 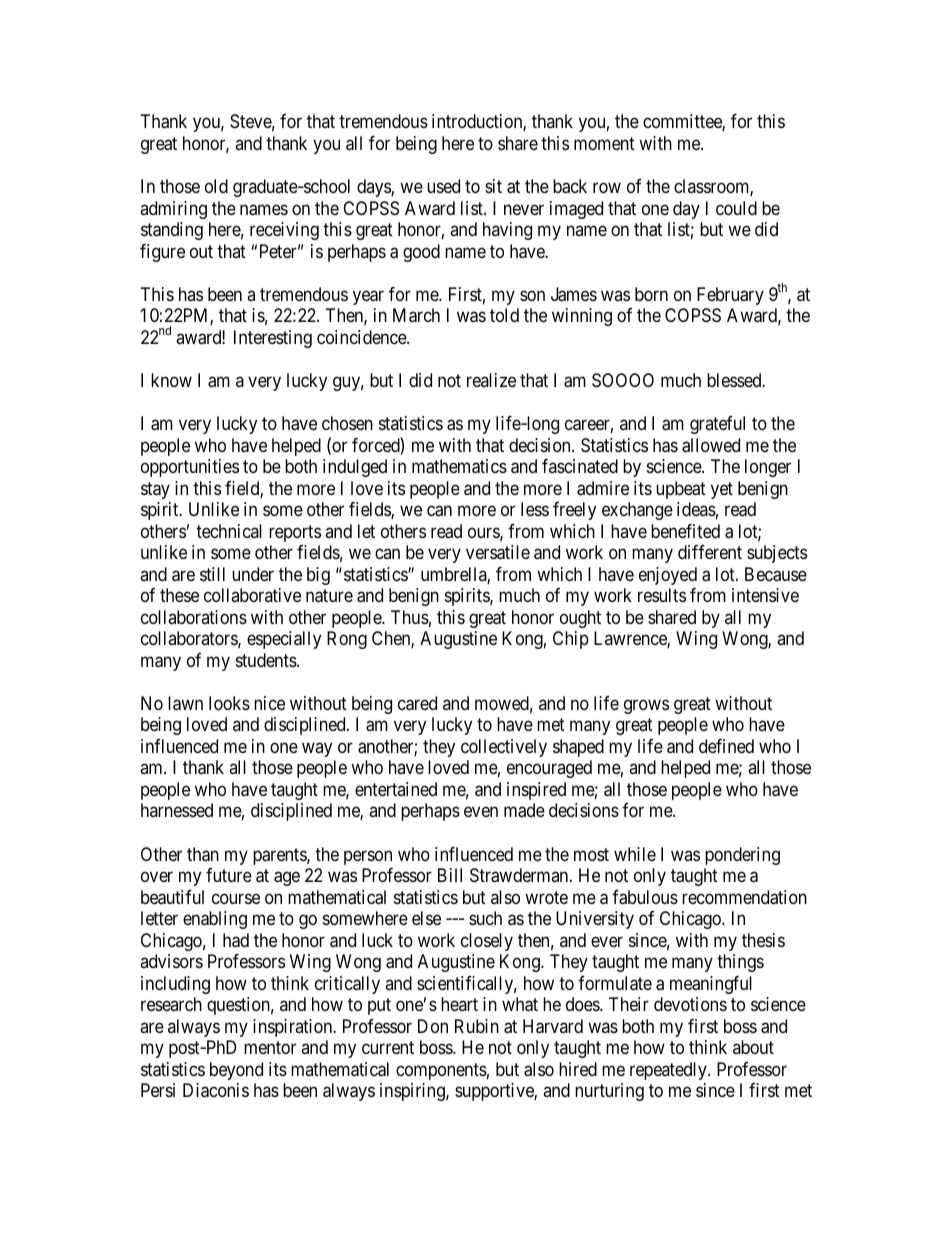 What do you see at coordinates (491, 380) in the screenshot?
I see `realize` at bounding box center [491, 380].
